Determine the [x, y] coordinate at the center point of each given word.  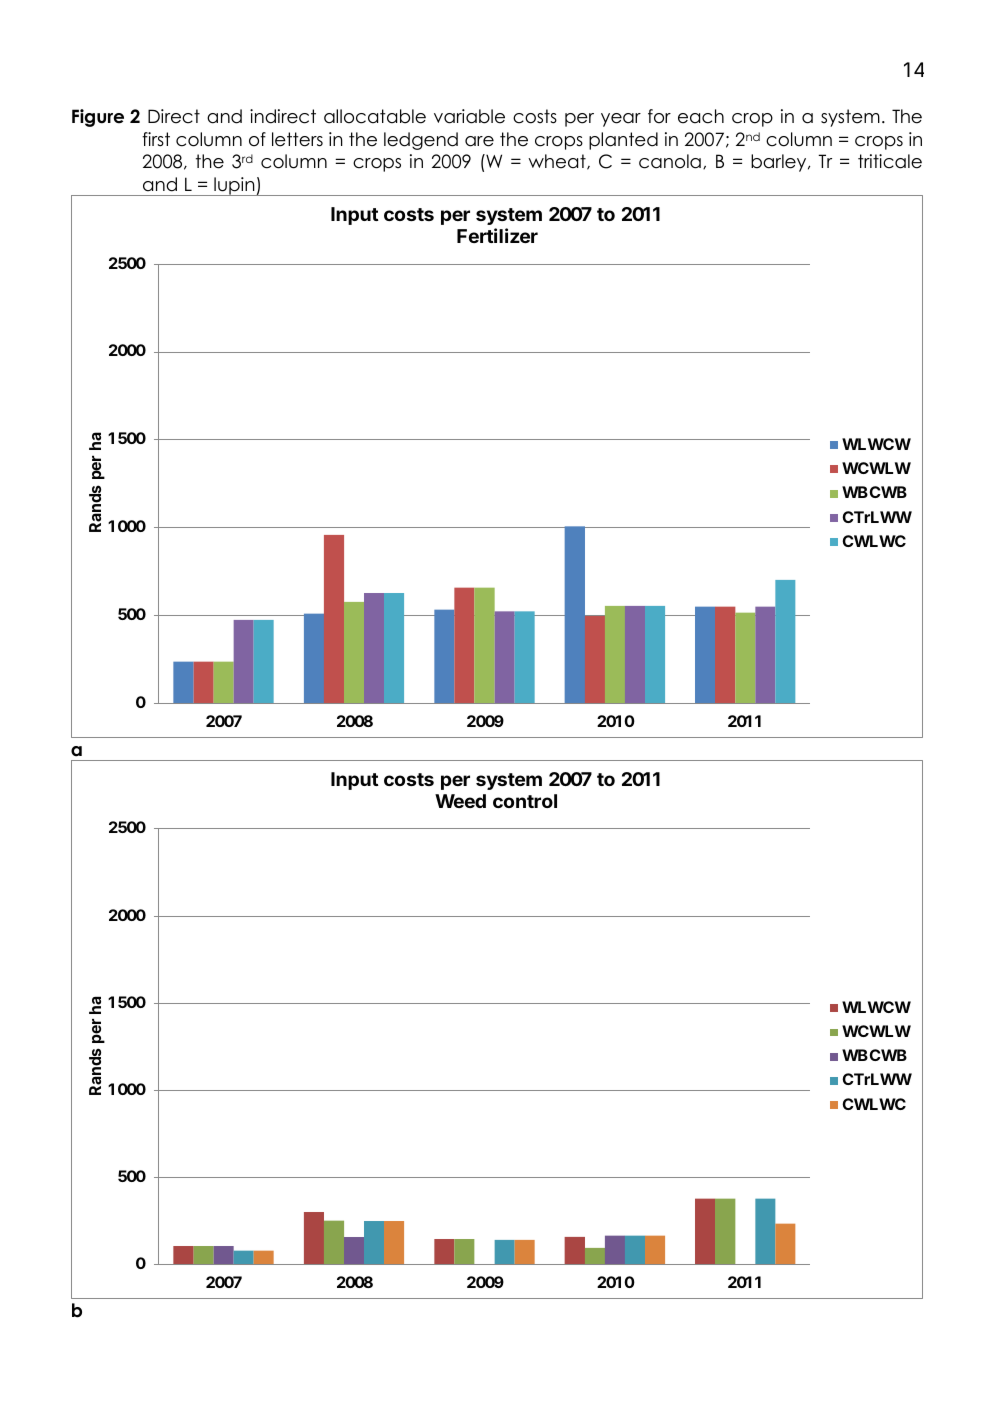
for [659, 116]
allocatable [375, 116]
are [479, 141]
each [701, 116]
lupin [234, 186]
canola [670, 161]
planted [623, 141]
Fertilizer [497, 235]
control [525, 801]
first [156, 139]
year [621, 120]
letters [297, 139]
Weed [460, 801]
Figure [98, 118]
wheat [558, 162]
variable [469, 116]
